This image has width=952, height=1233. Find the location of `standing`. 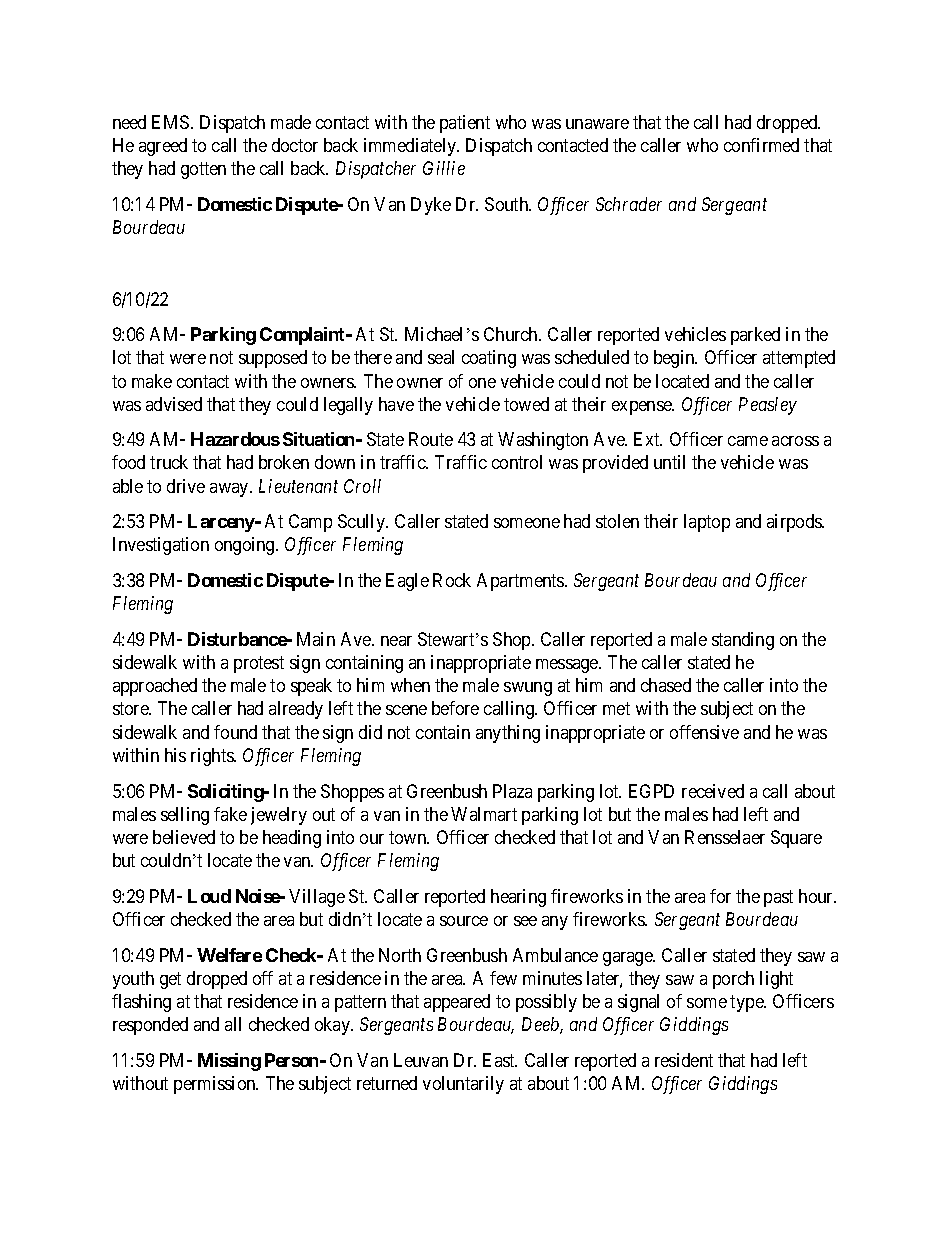

standing is located at coordinates (743, 641).
